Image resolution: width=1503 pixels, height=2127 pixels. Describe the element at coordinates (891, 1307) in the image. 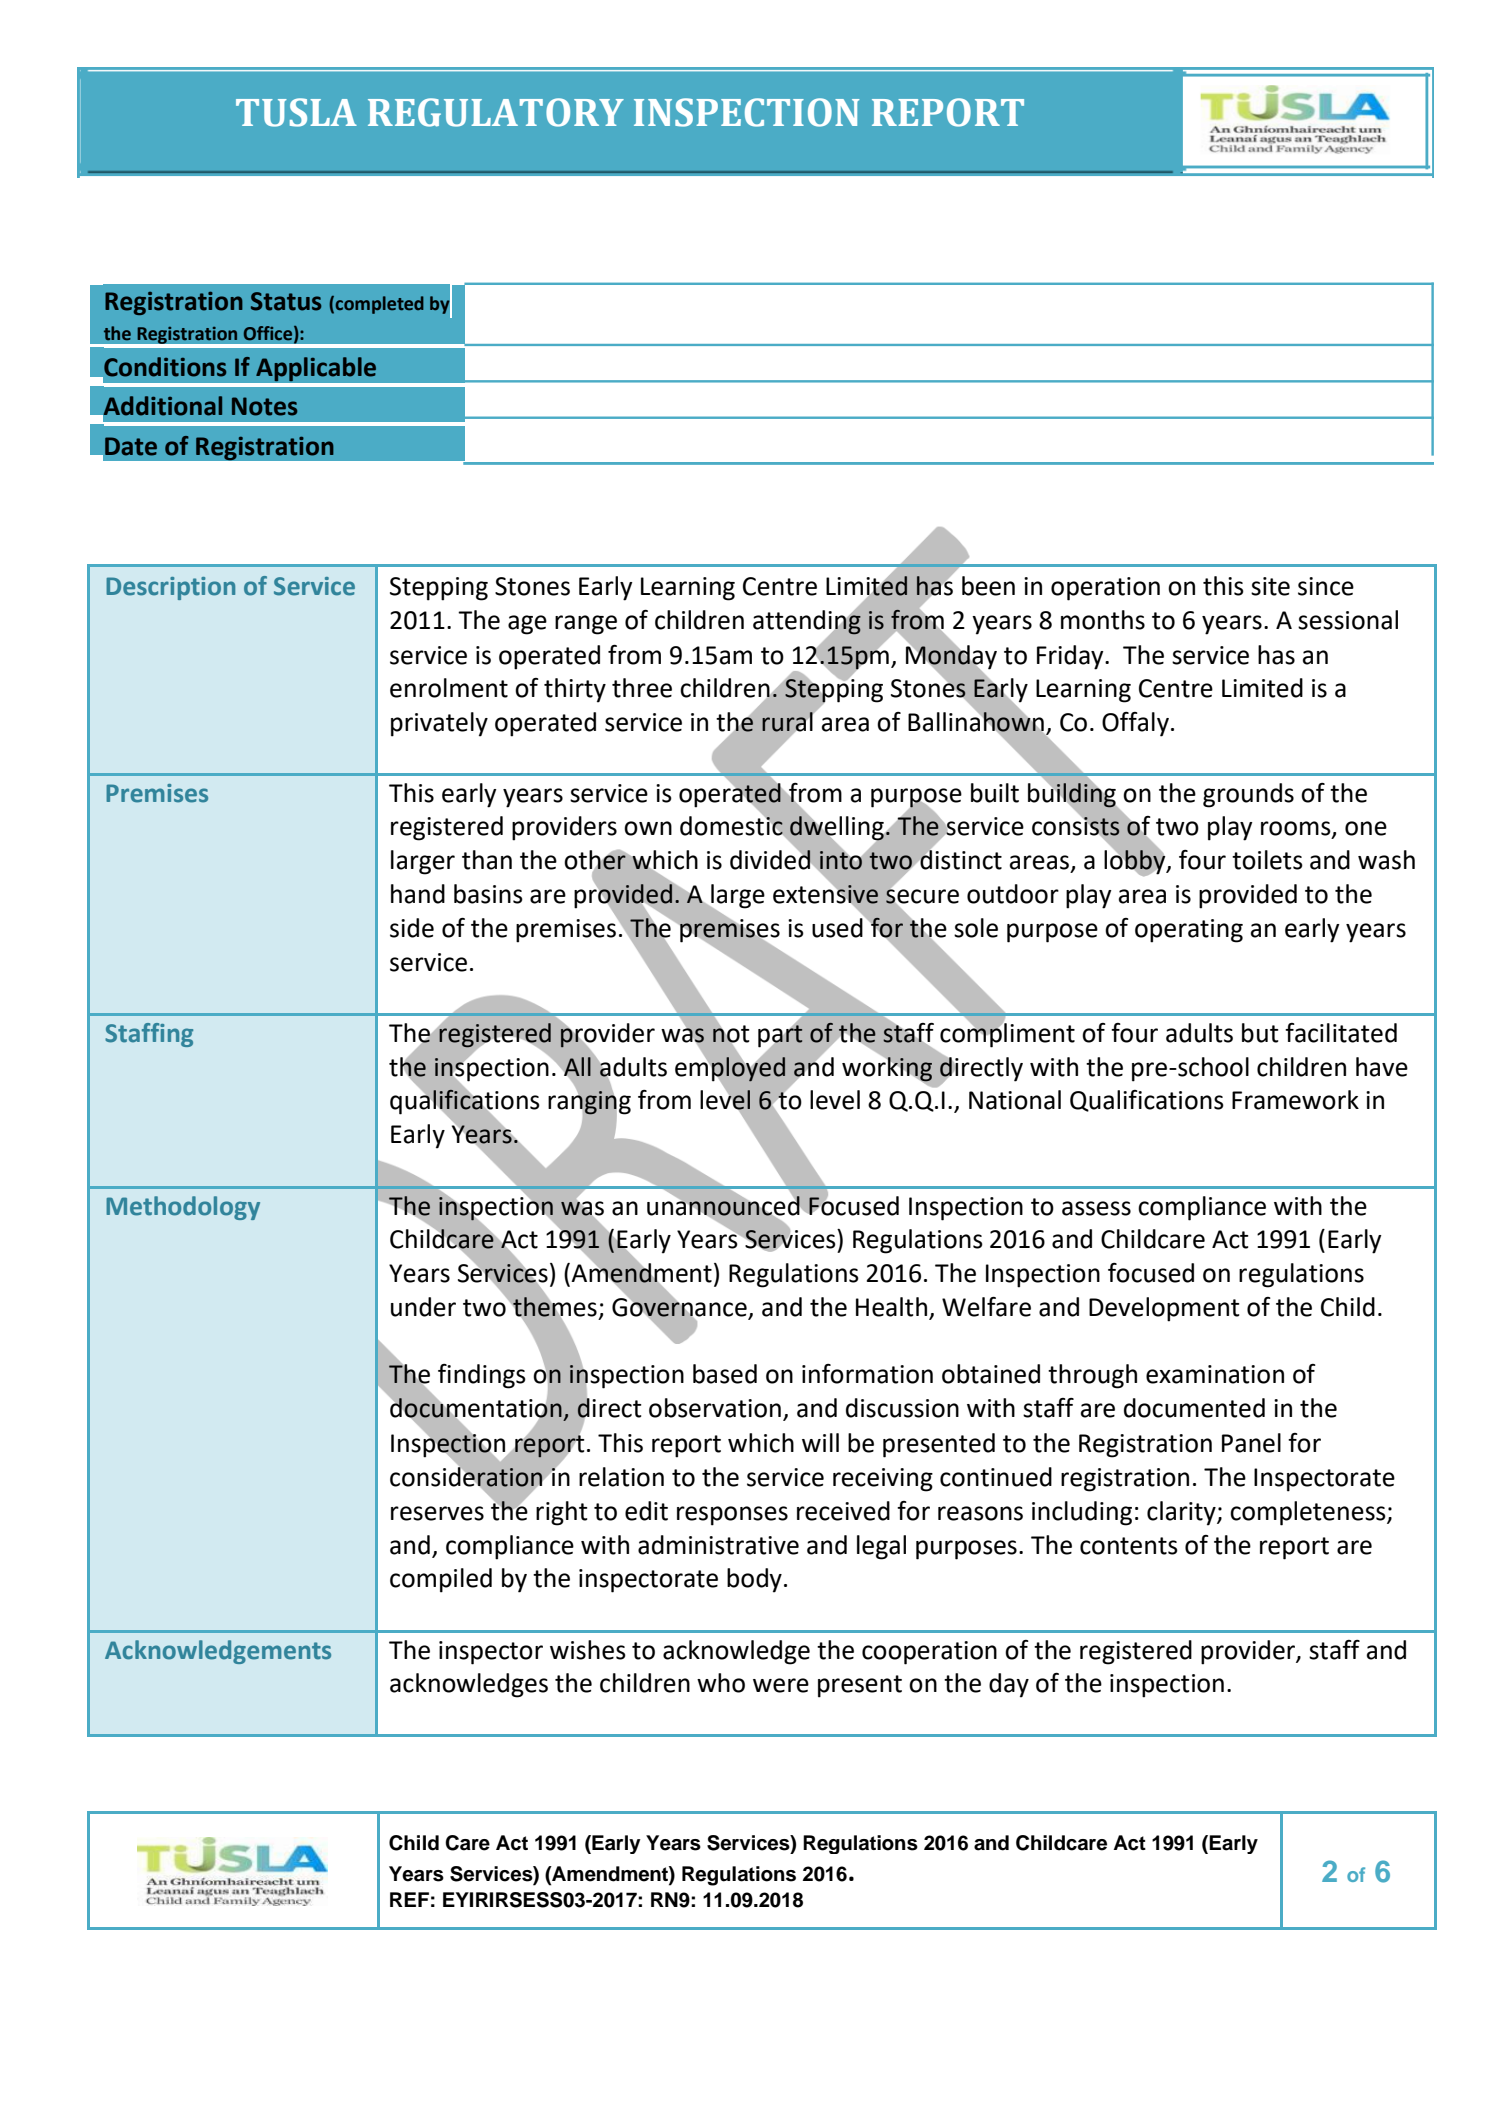

I see `Health` at that location.
